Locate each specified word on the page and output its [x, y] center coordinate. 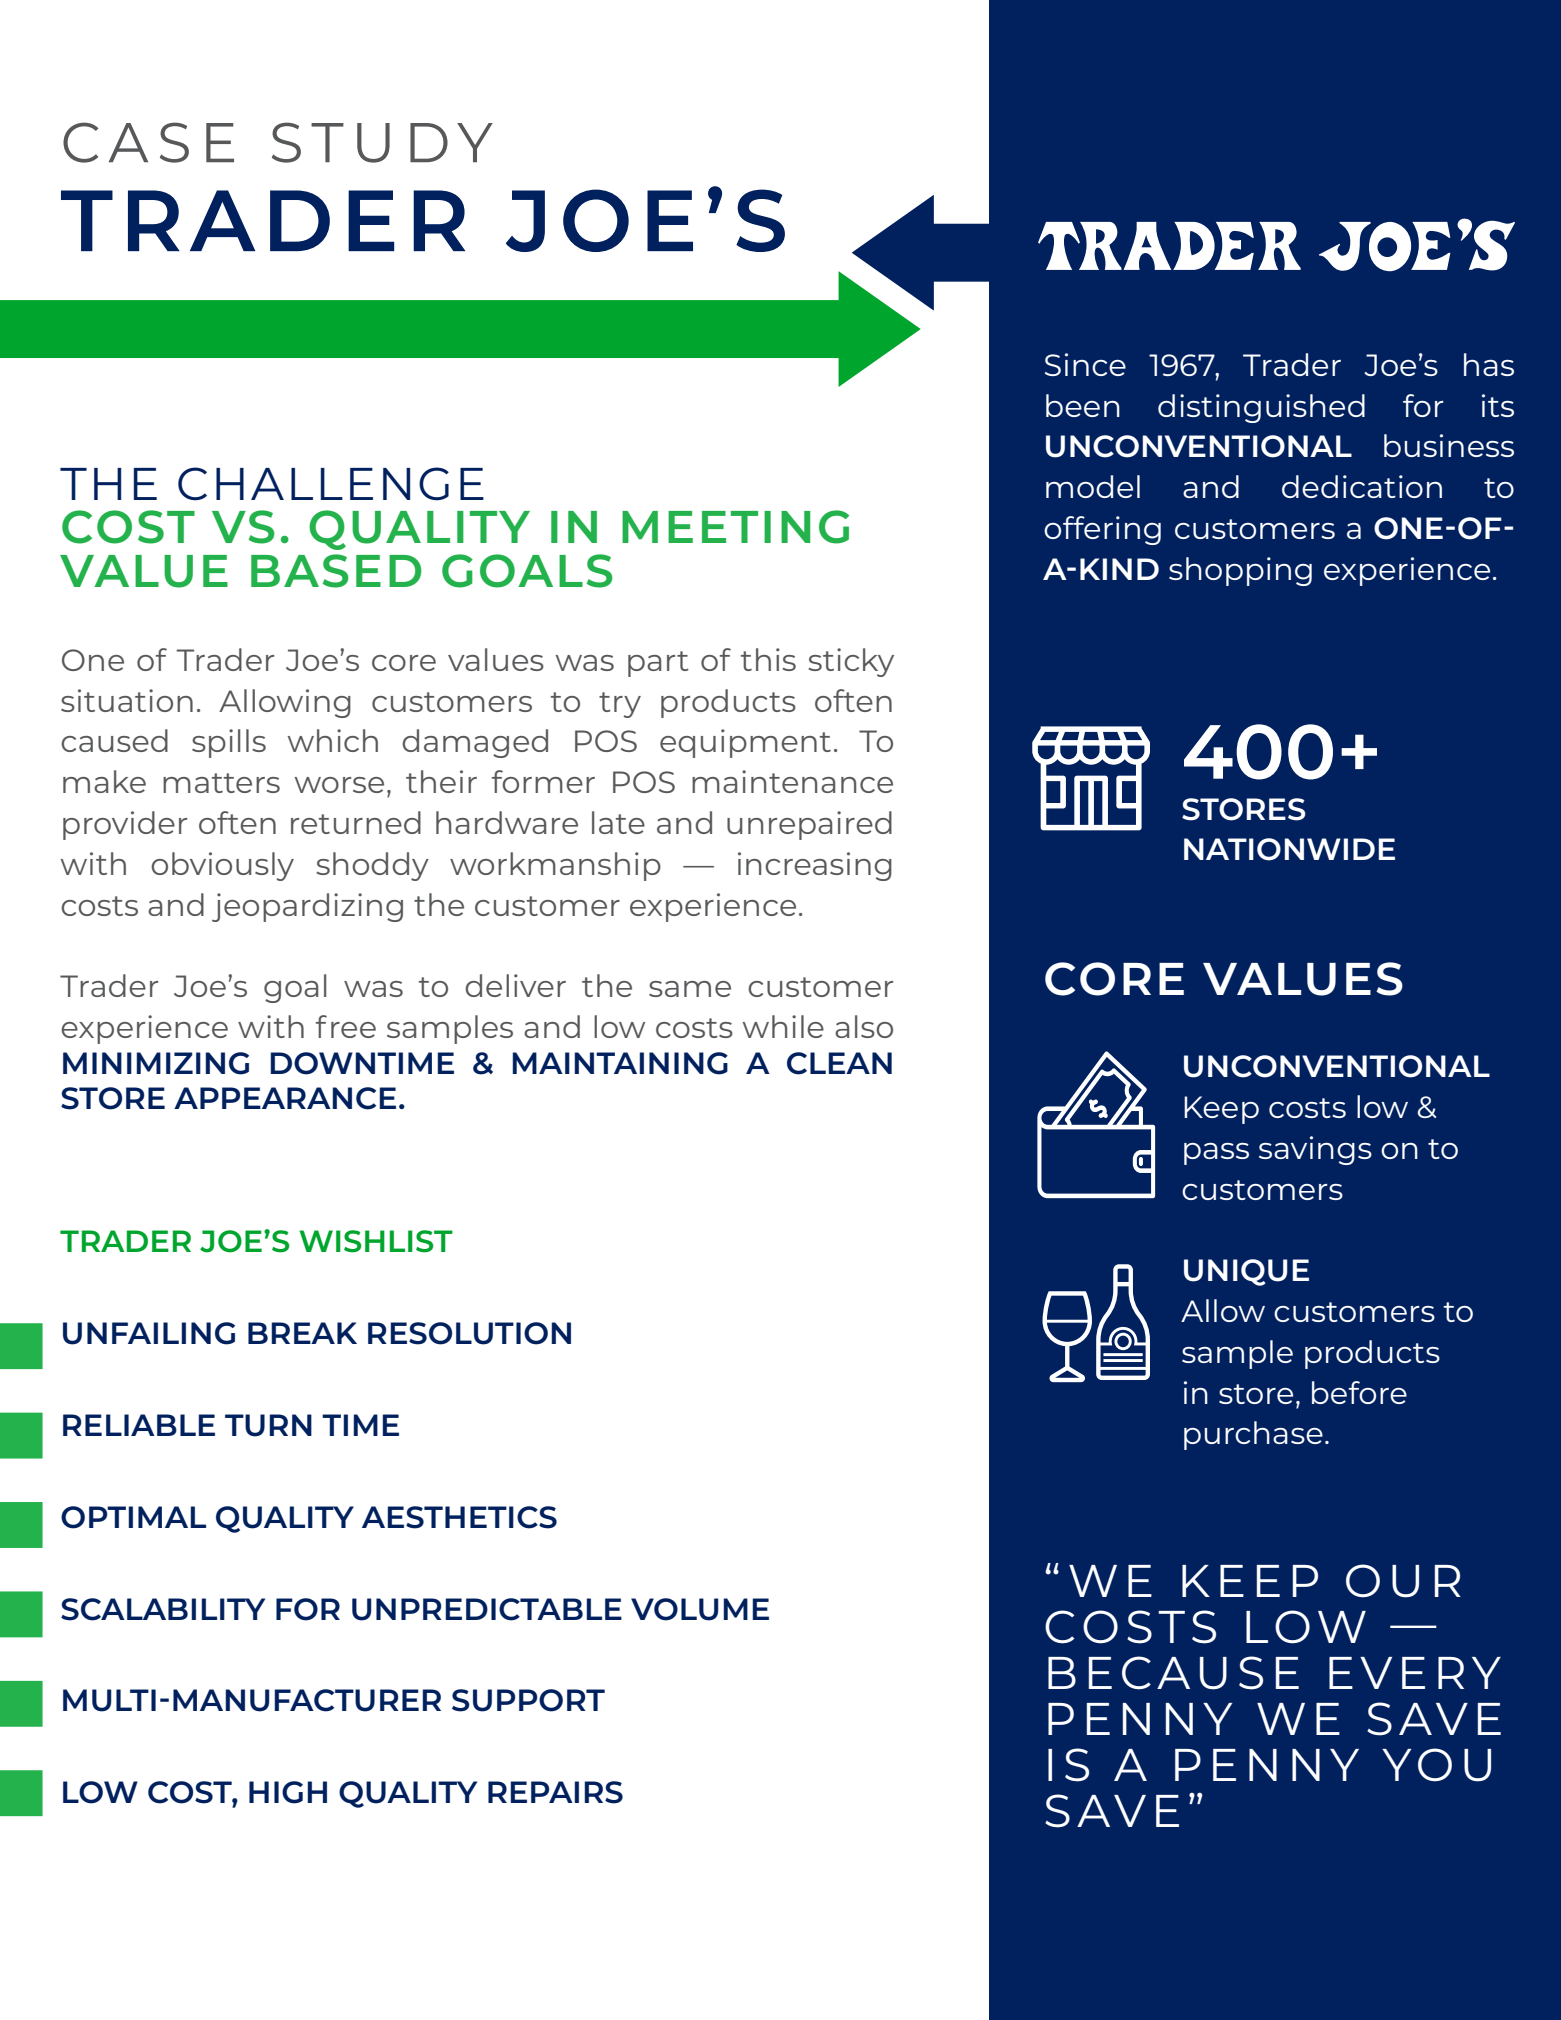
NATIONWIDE [1289, 849]
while [783, 1026]
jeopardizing [307, 907]
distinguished [1261, 408]
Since [1085, 364]
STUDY [382, 142]
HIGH [288, 1792]
